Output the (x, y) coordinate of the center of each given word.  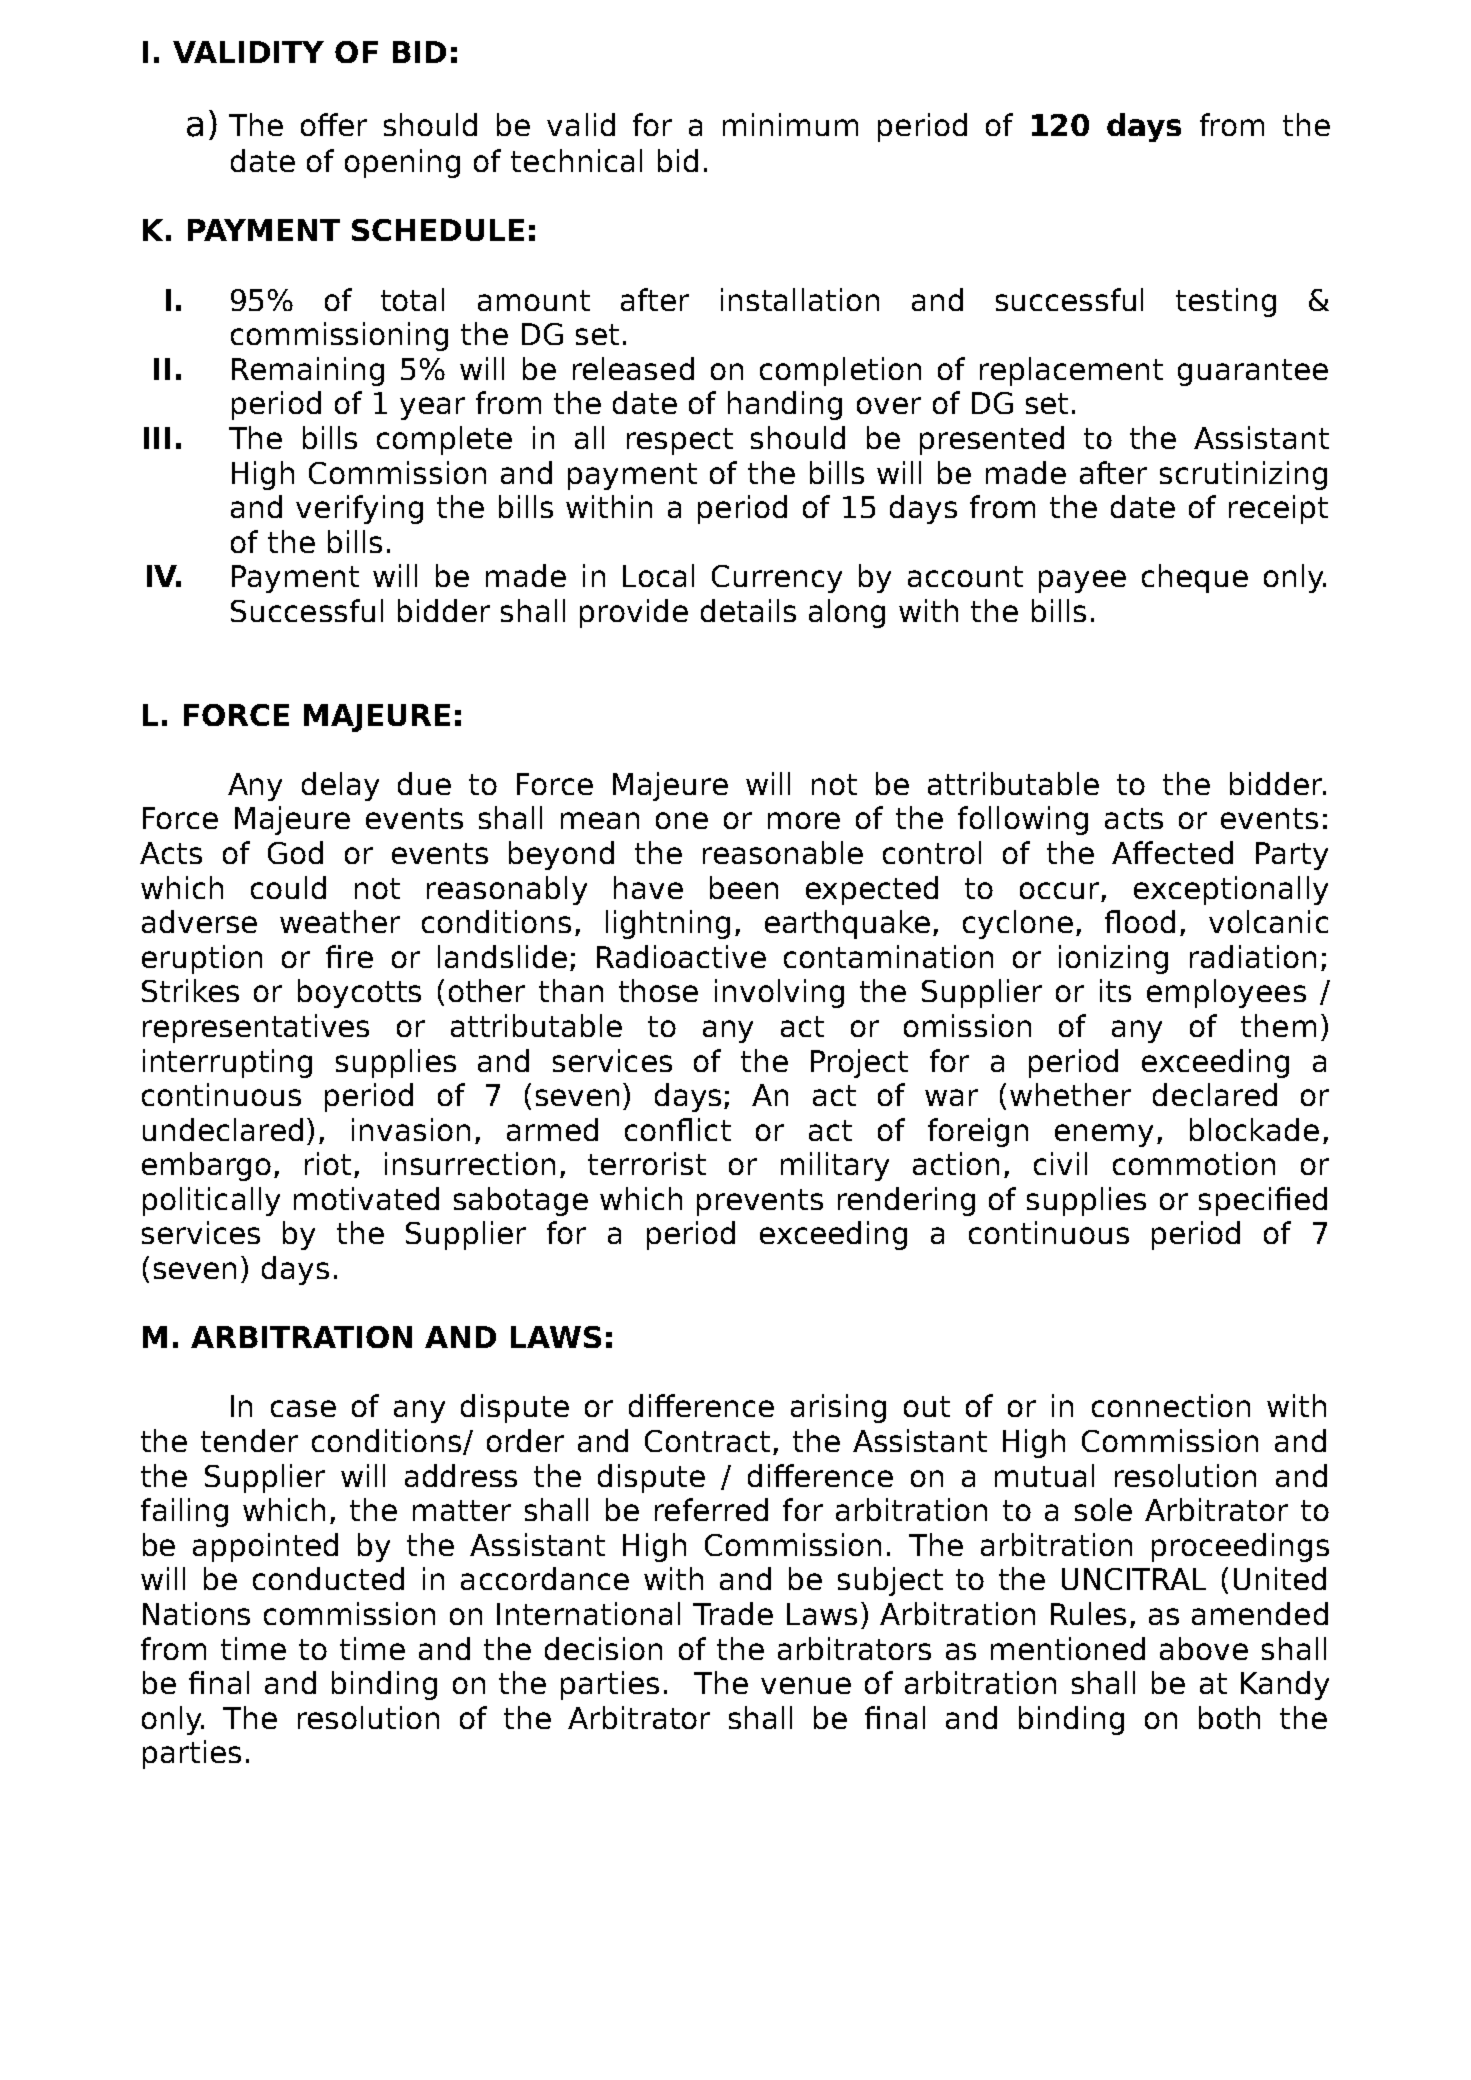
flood (1140, 921)
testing (1226, 302)
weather (340, 921)
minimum (790, 124)
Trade (733, 1613)
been (744, 887)
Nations (196, 1613)
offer (334, 124)
